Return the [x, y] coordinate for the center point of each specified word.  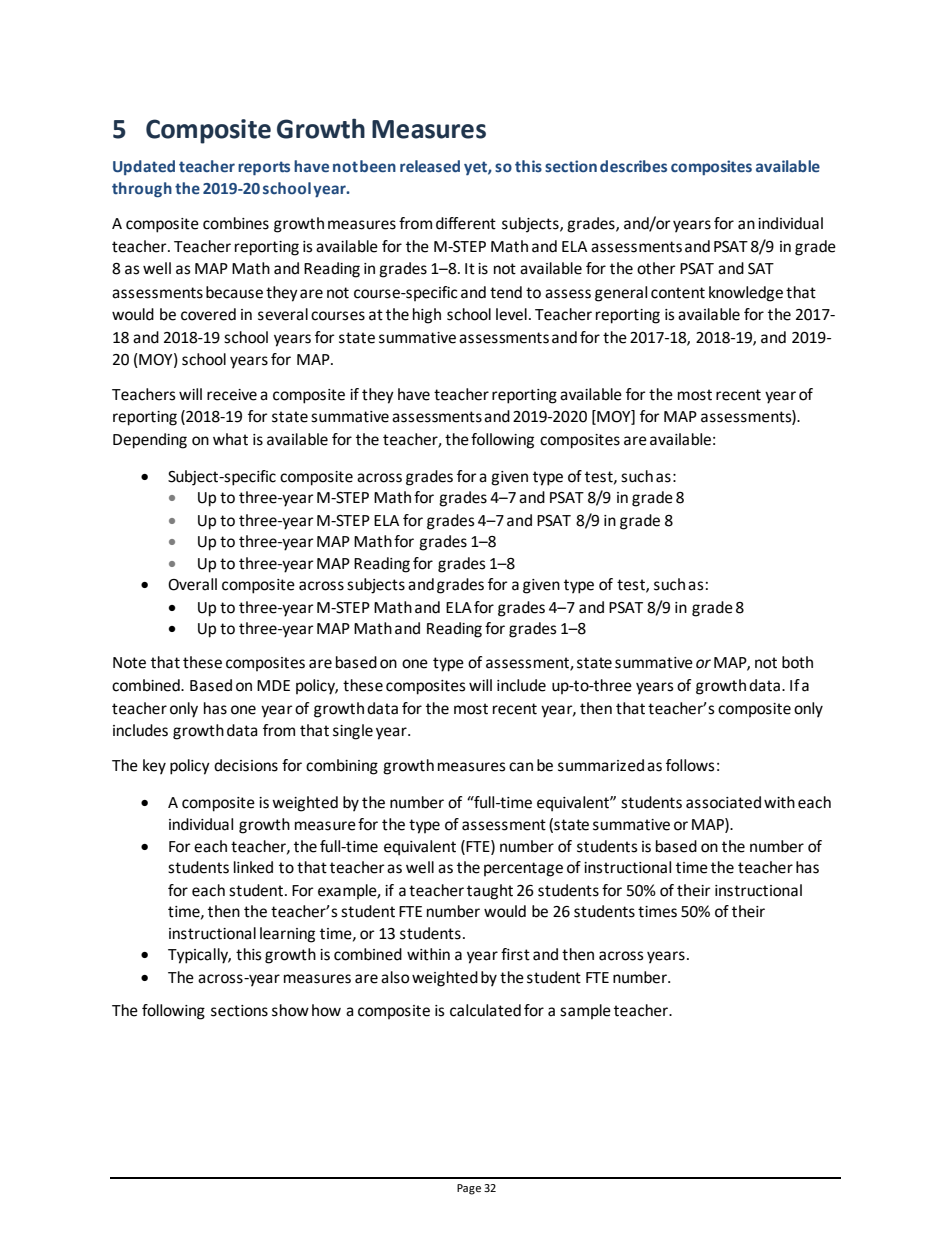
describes [633, 166]
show [290, 1010]
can [521, 767]
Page [469, 1189]
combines [236, 223]
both [797, 662]
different [466, 223]
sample [585, 1011]
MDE [273, 685]
